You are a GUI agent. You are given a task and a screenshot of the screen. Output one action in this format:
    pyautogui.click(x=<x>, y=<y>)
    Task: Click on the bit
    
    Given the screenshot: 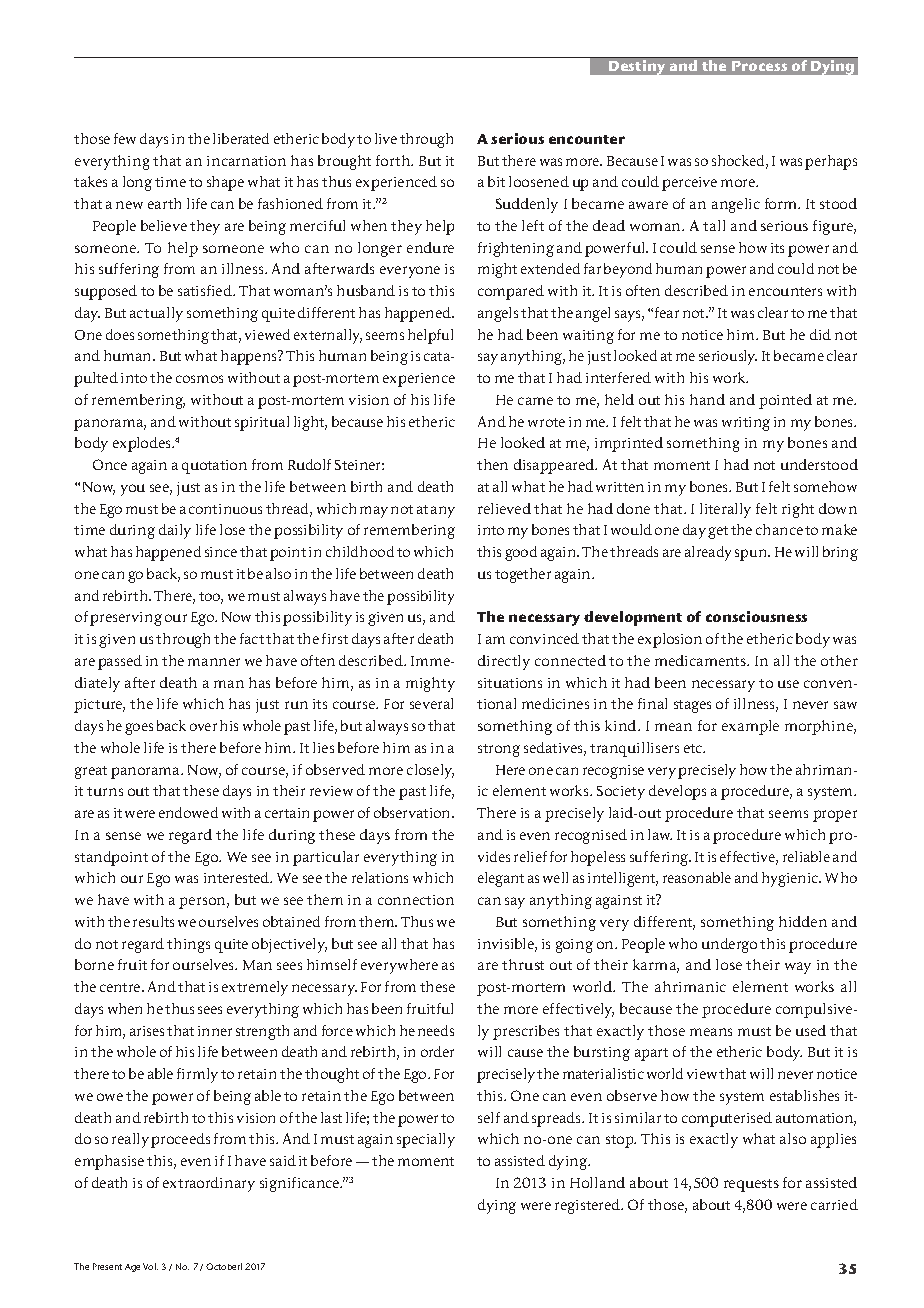 What is the action you would take?
    pyautogui.click(x=496, y=181)
